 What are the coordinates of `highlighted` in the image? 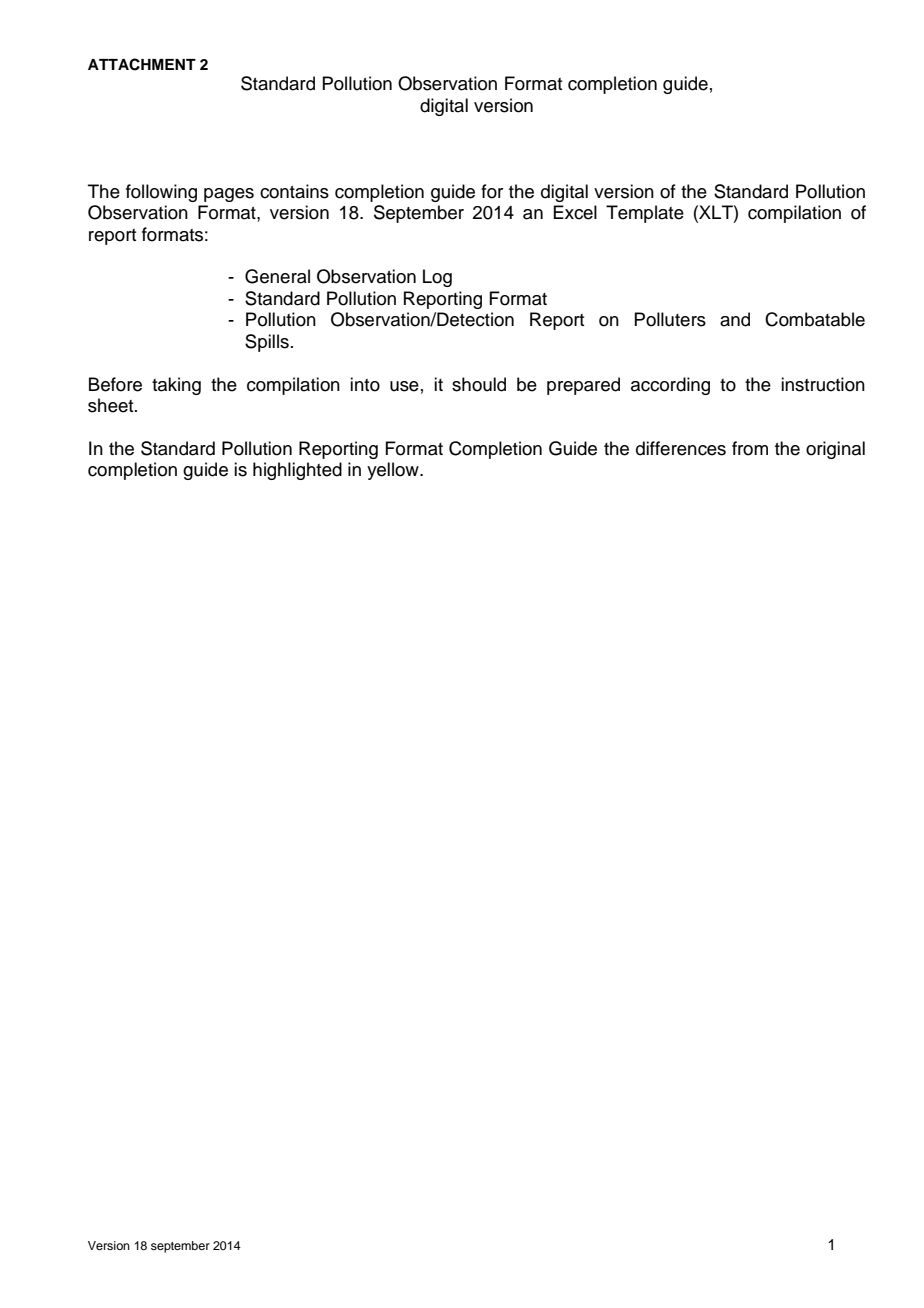 It's located at (297, 471).
